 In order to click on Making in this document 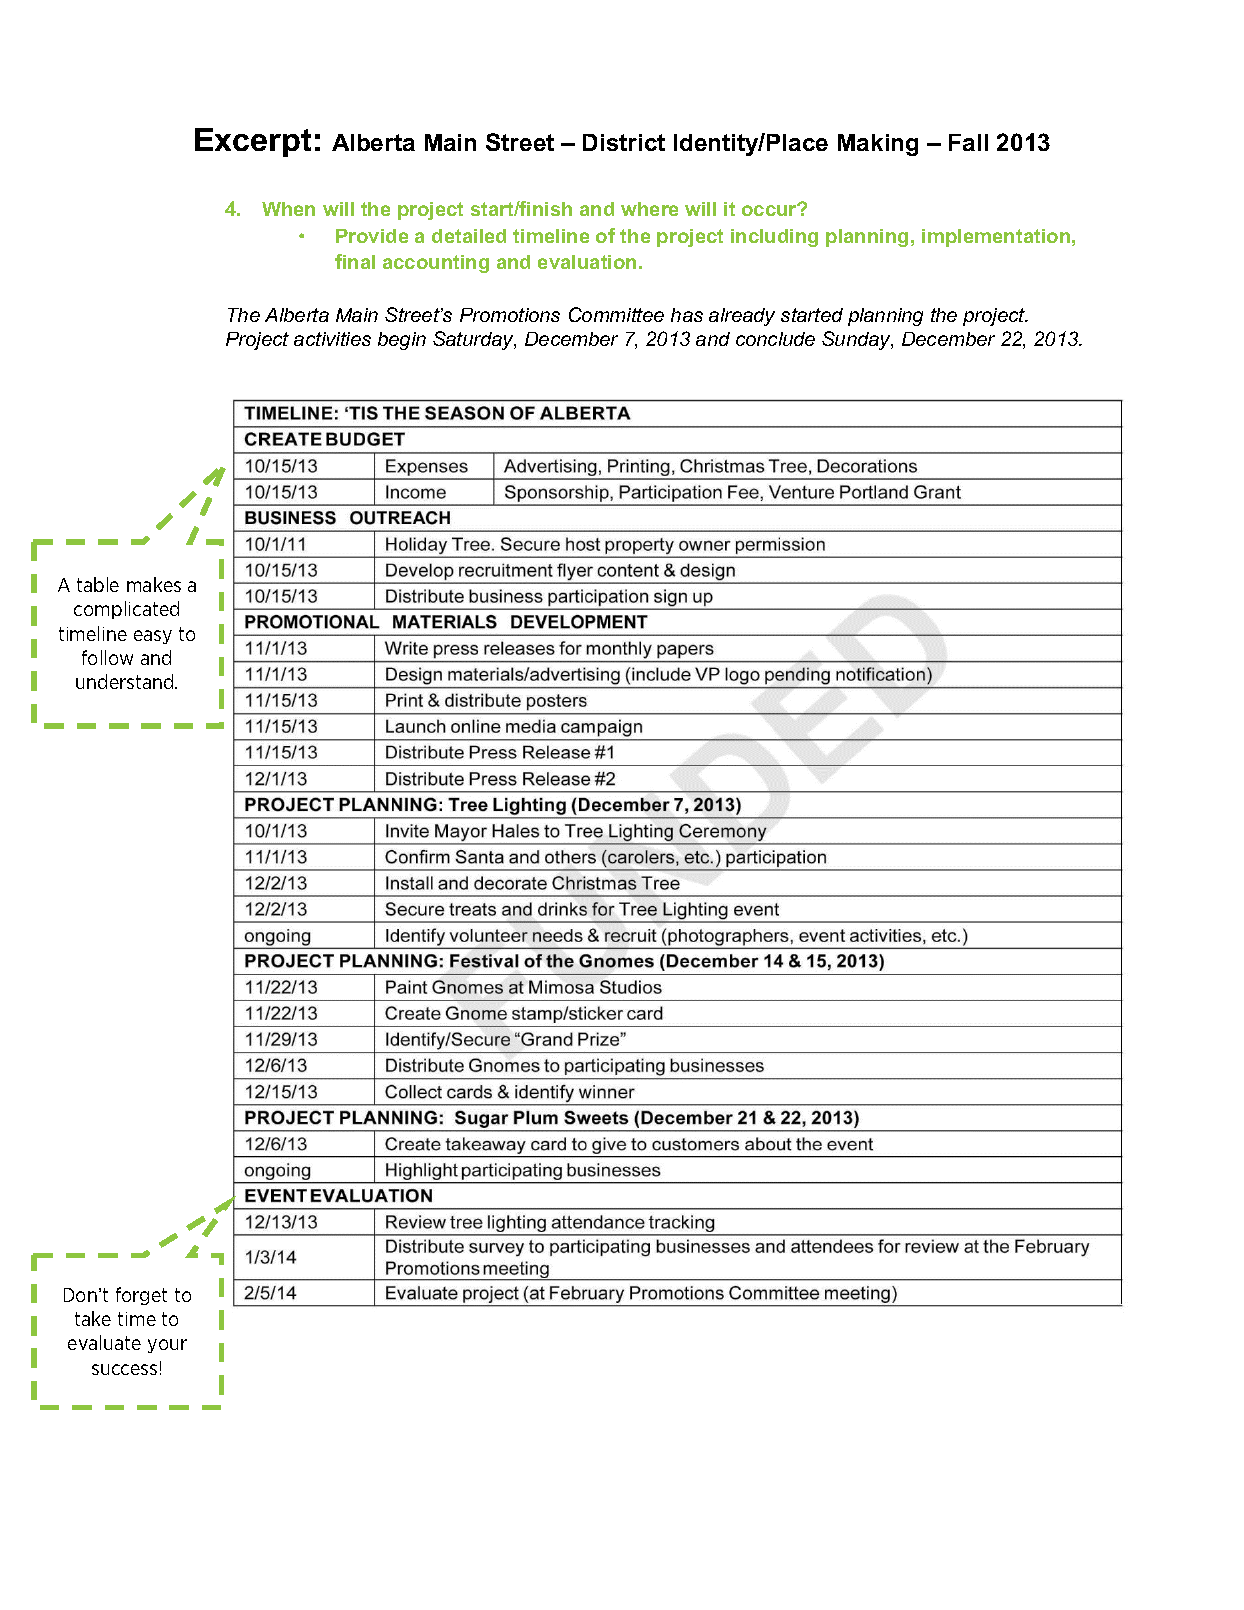, I will do `click(878, 145)`.
